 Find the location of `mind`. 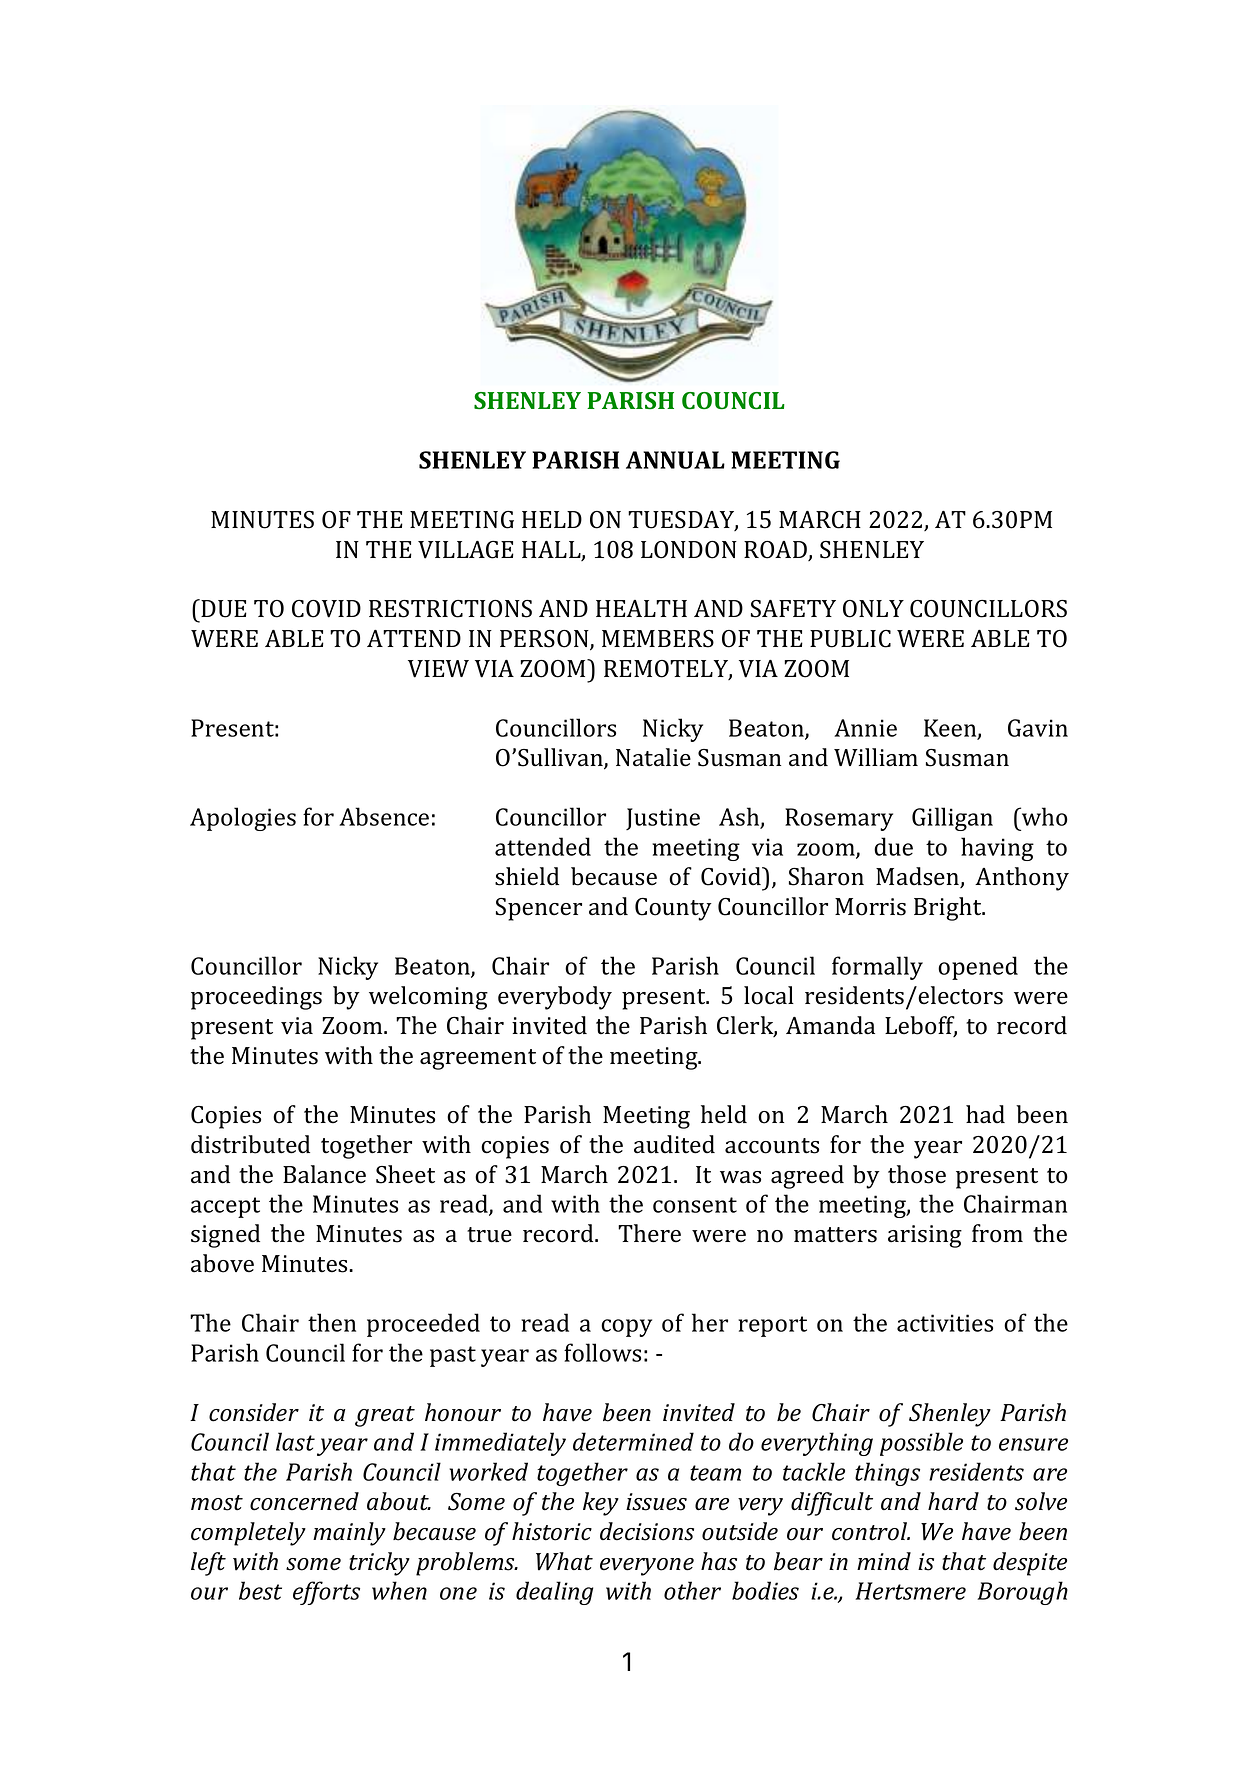

mind is located at coordinates (884, 1561).
